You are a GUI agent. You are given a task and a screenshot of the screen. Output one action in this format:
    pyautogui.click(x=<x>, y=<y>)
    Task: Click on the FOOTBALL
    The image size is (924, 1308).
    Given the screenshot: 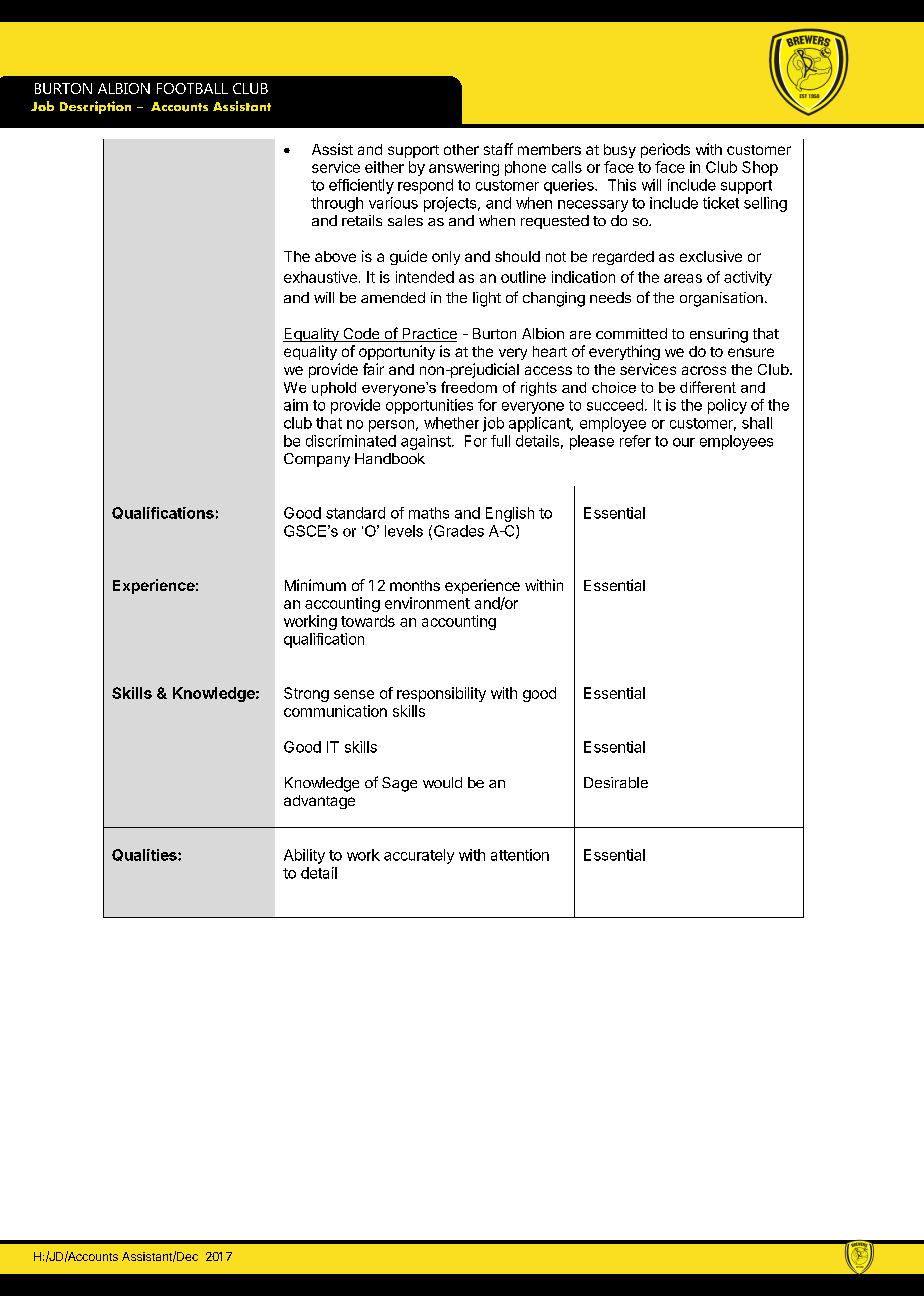 What is the action you would take?
    pyautogui.click(x=192, y=88)
